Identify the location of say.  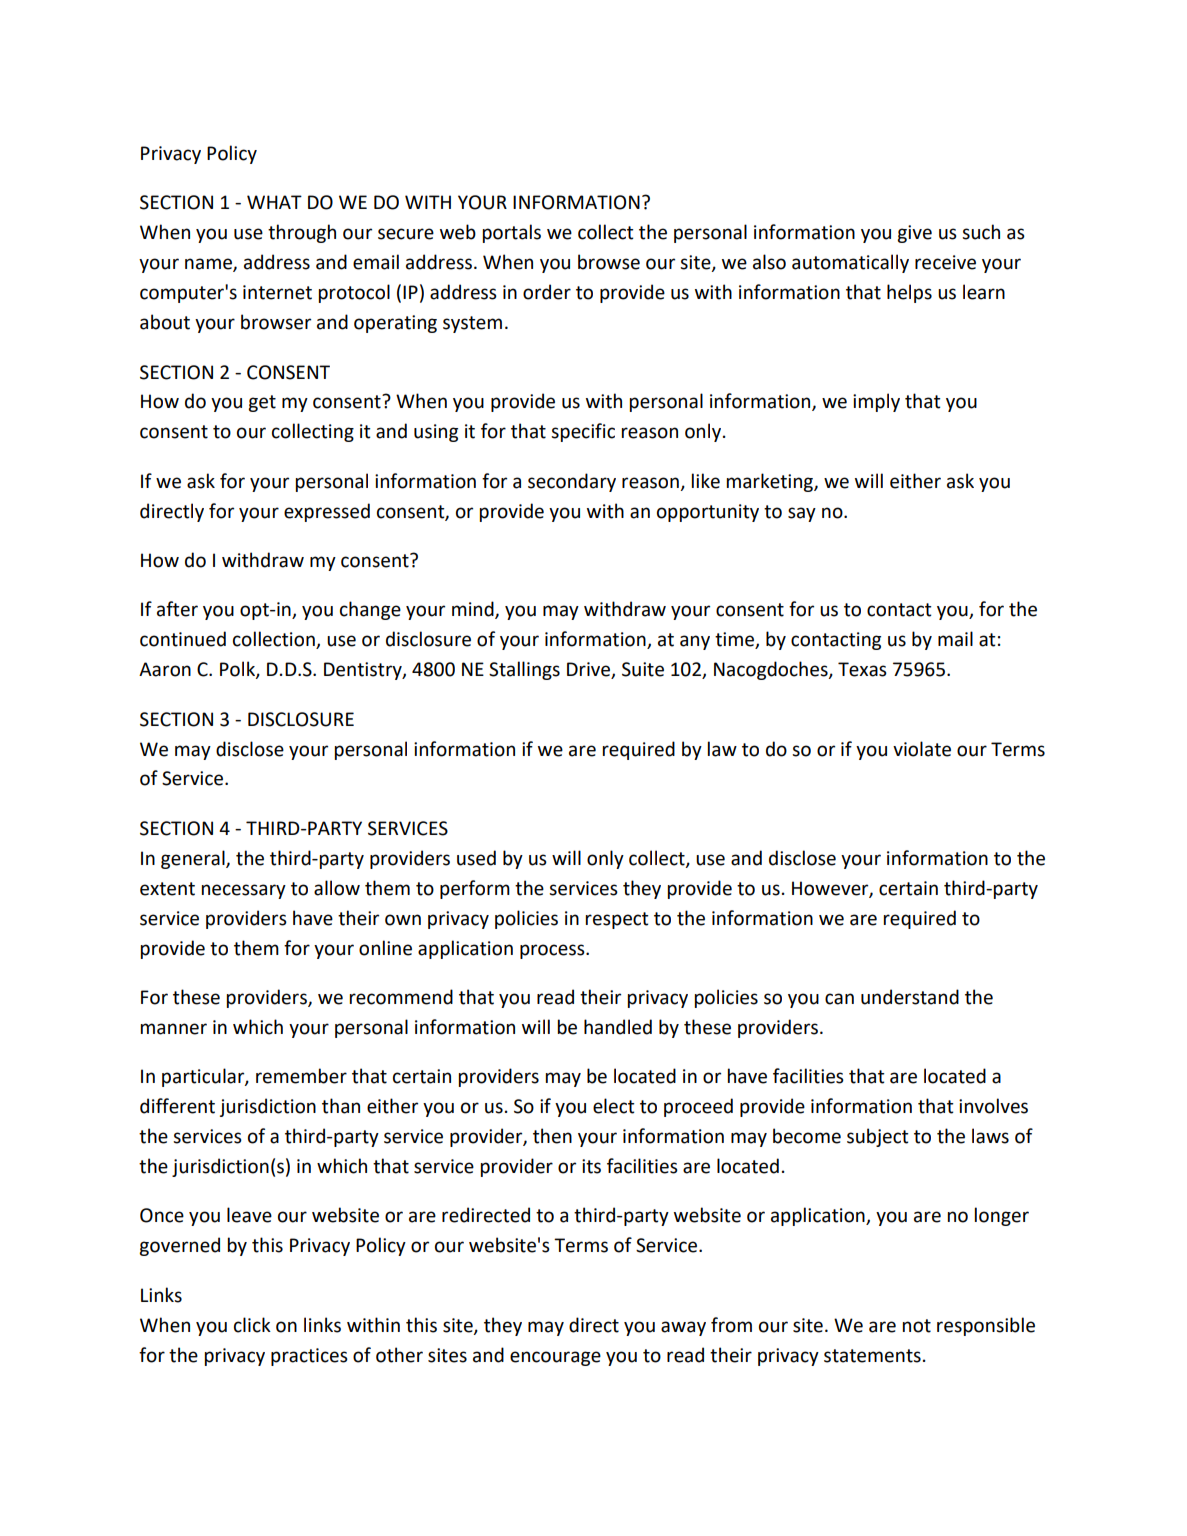
(802, 514).
